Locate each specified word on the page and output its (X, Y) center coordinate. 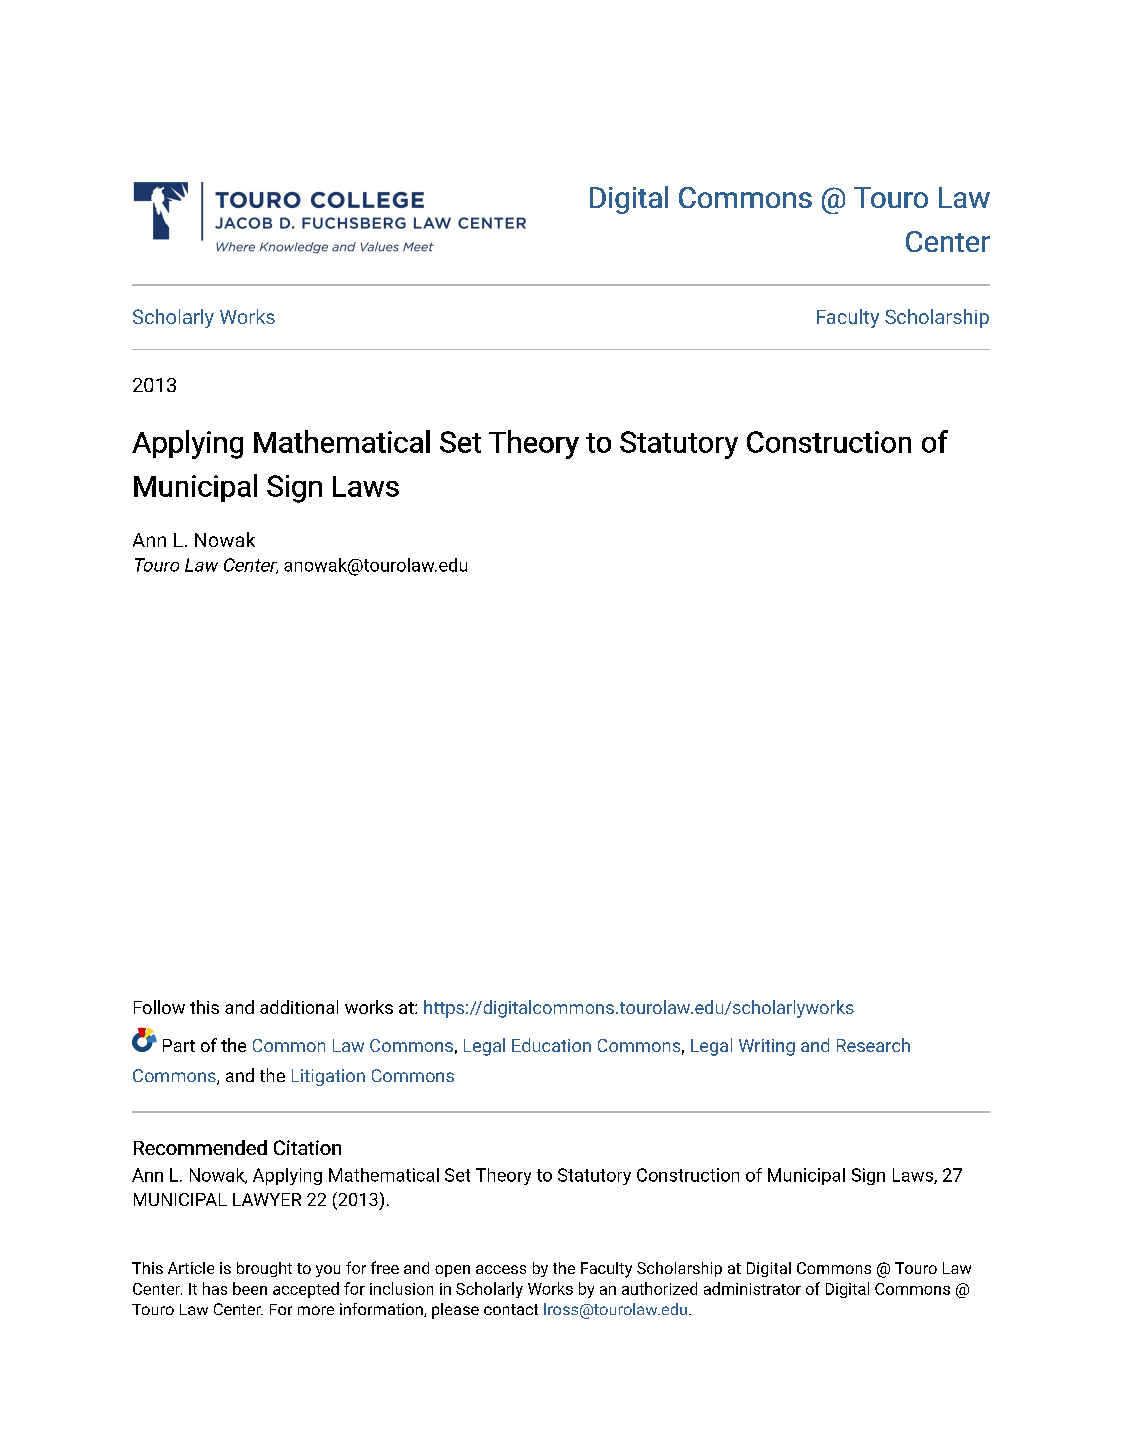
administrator (752, 1288)
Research (873, 1045)
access (501, 1269)
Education (551, 1045)
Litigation (328, 1077)
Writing (767, 1047)
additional (299, 1007)
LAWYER (267, 1199)
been (250, 1288)
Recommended (200, 1147)
